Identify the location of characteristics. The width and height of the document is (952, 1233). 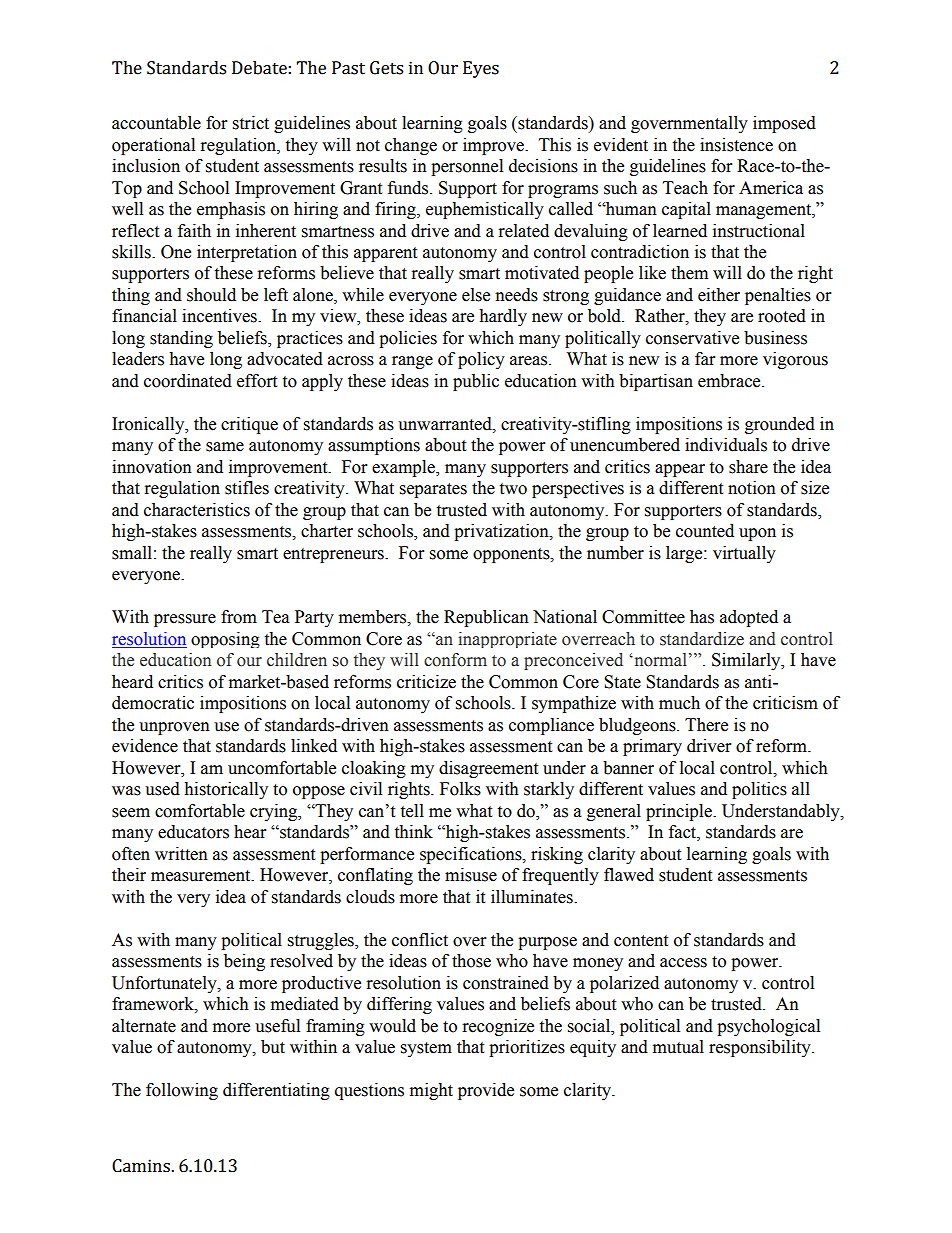
(197, 510).
